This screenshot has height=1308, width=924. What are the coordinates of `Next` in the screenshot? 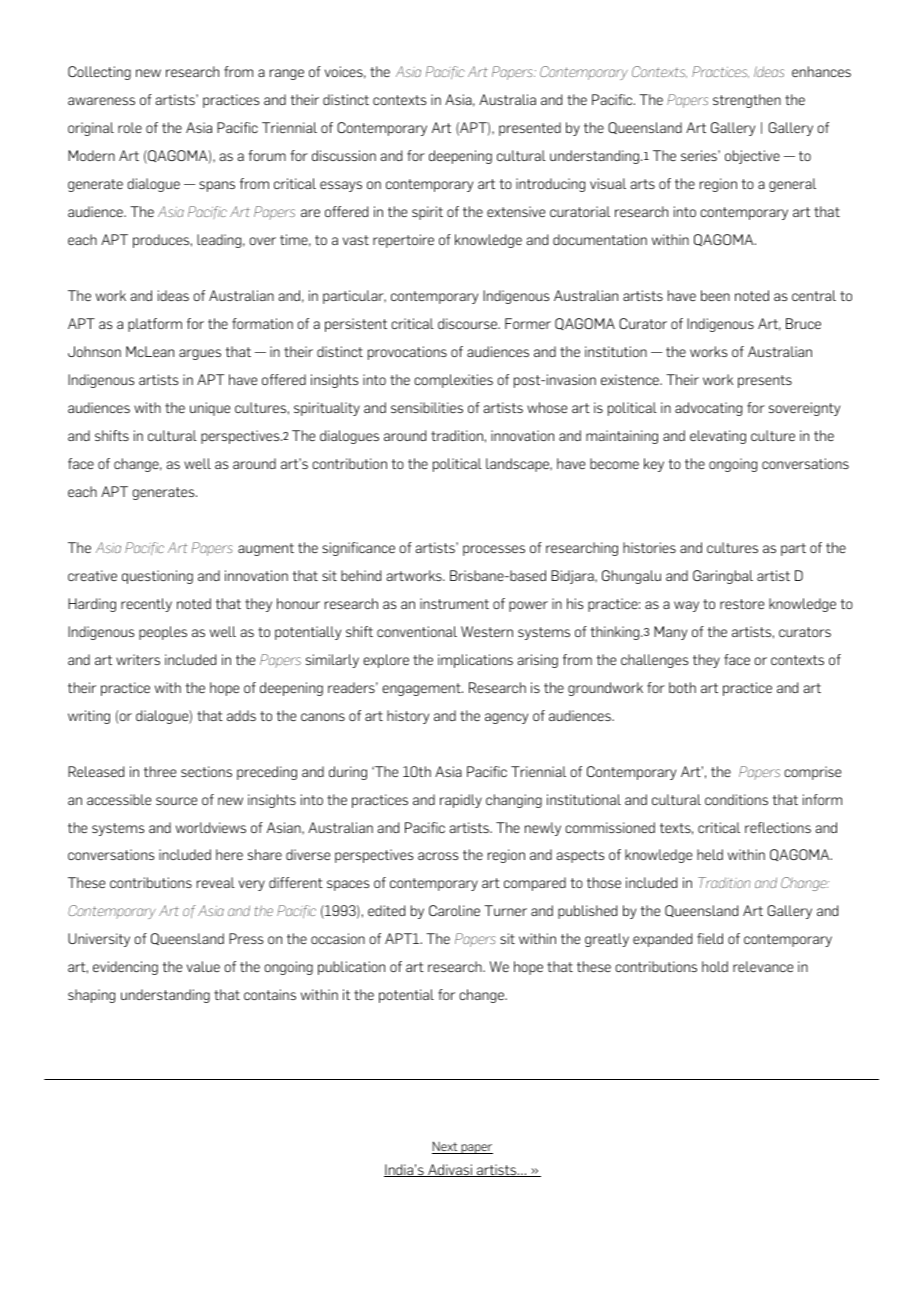 It's located at (446, 1147).
